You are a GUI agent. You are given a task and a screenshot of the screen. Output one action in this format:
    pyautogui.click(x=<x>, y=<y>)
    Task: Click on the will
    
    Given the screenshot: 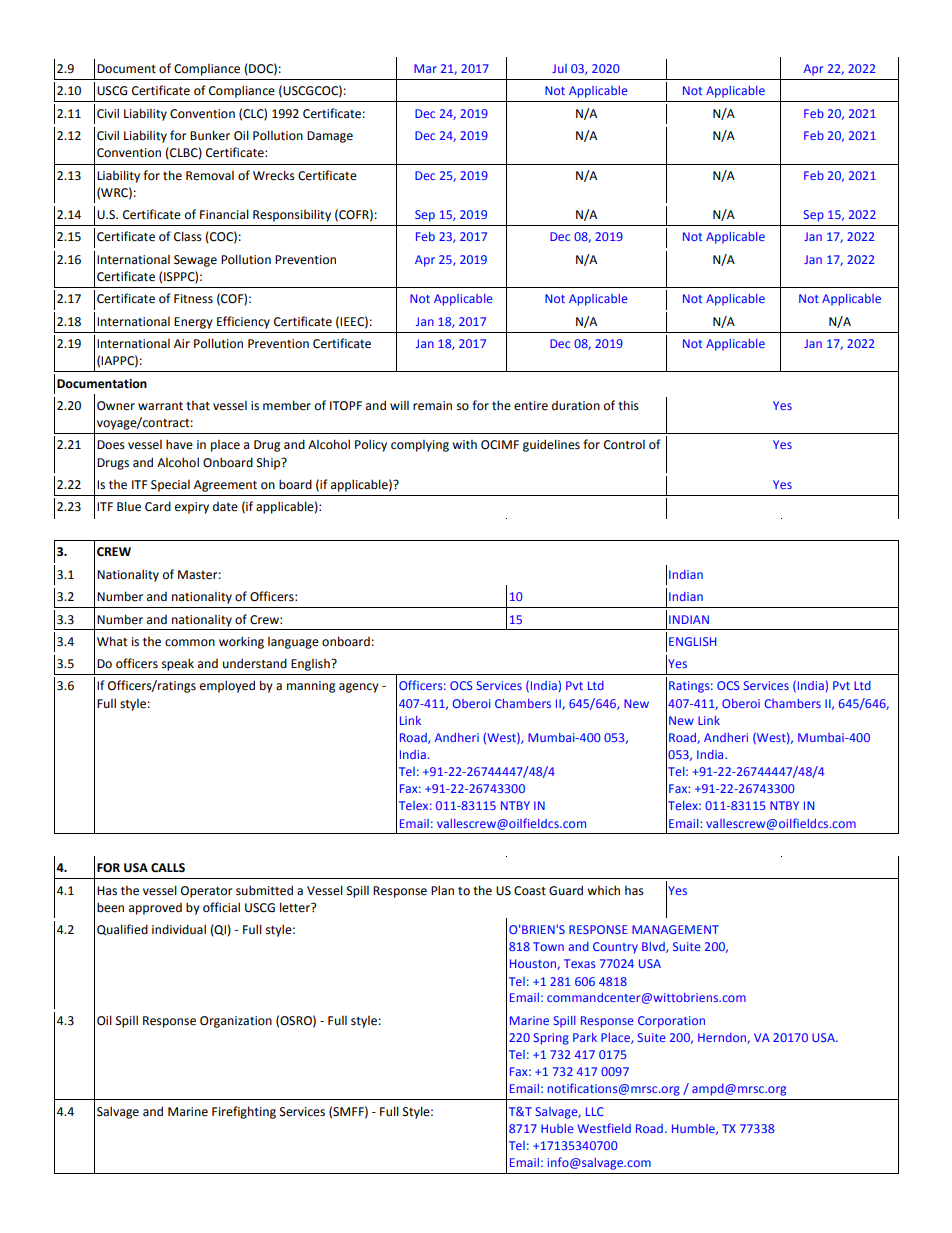 What is the action you would take?
    pyautogui.click(x=399, y=405)
